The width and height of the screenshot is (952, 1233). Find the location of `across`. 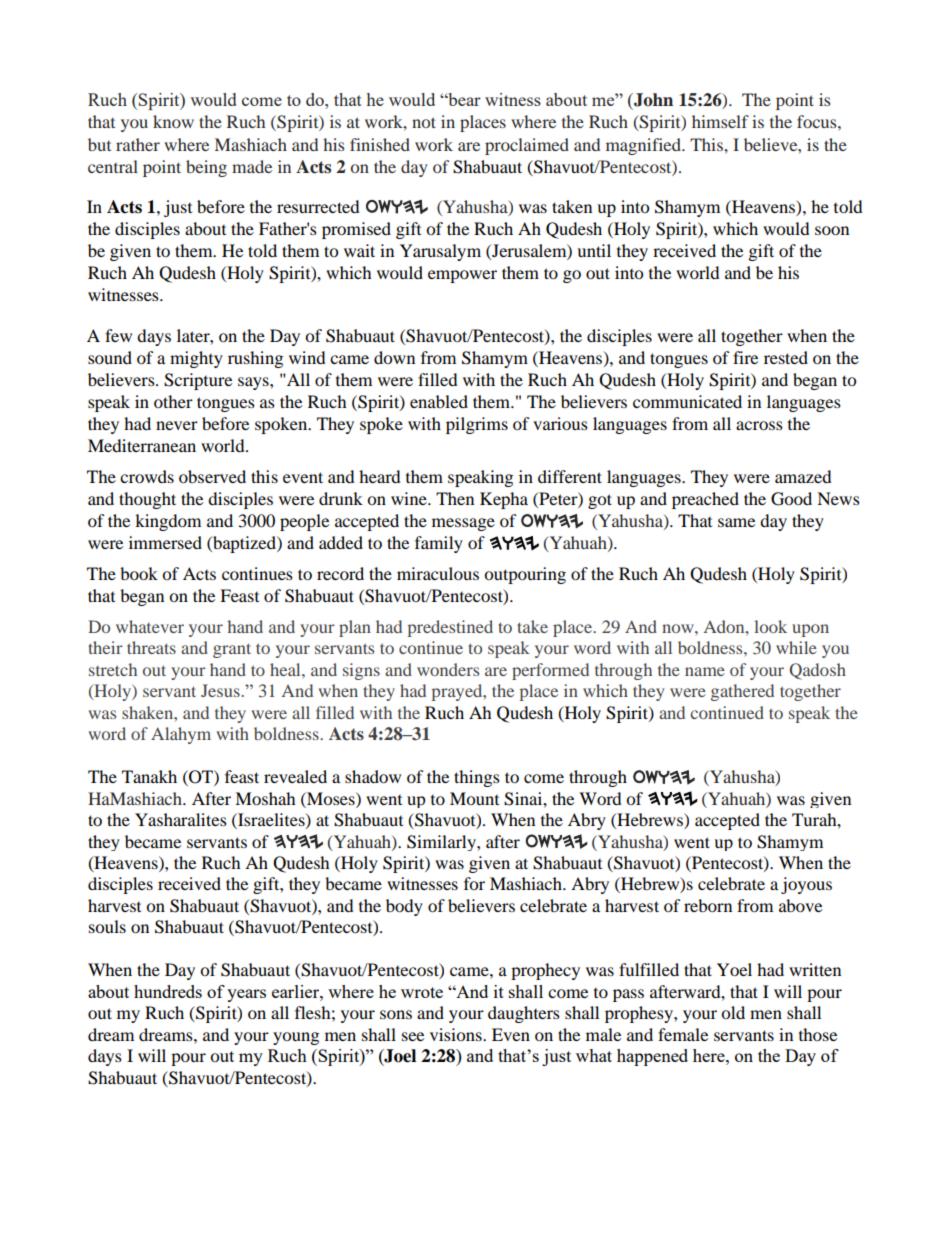

across is located at coordinates (759, 425).
